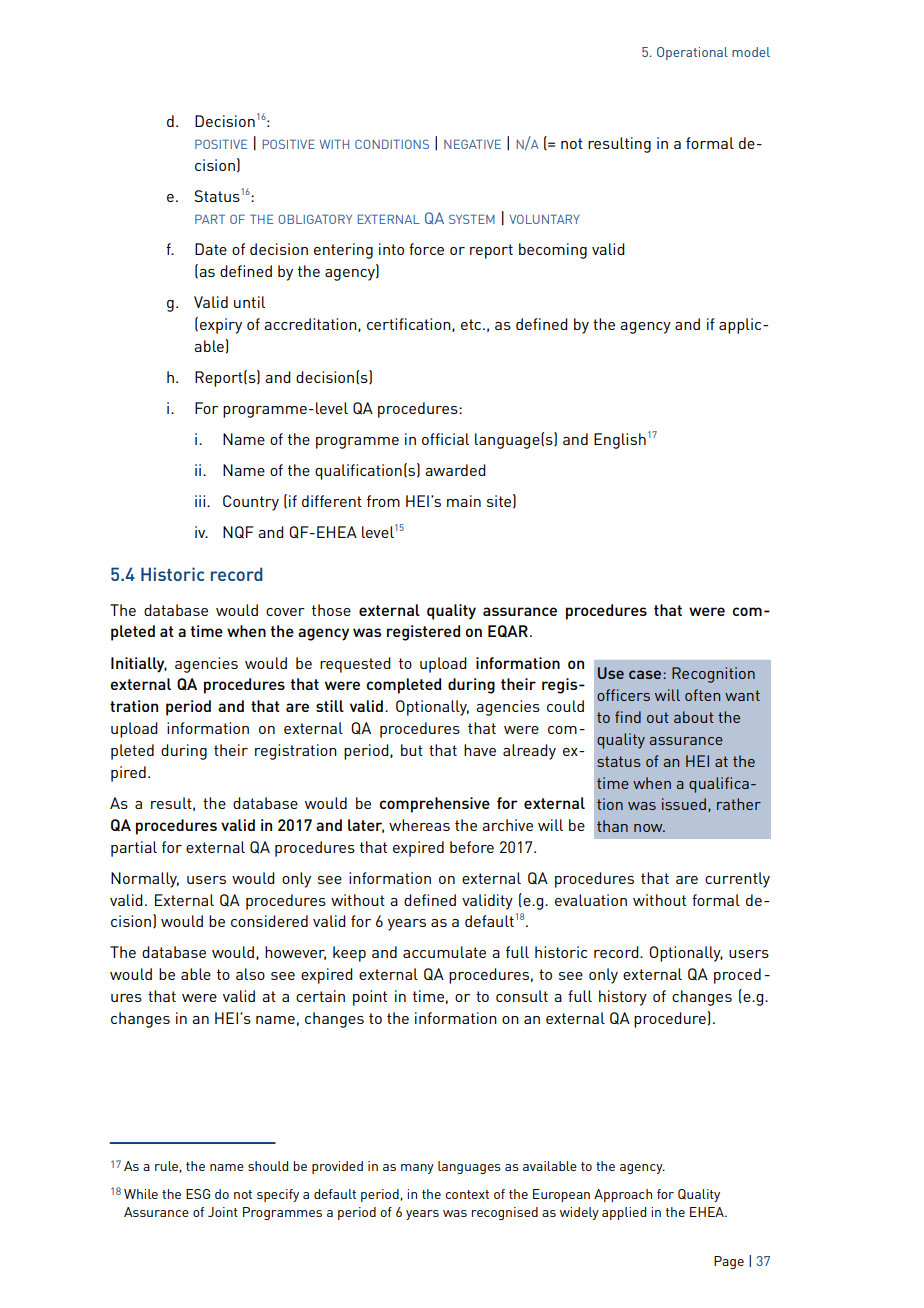 The width and height of the screenshot is (924, 1308). What do you see at coordinates (201, 501) in the screenshot?
I see `iii` at bounding box center [201, 501].
